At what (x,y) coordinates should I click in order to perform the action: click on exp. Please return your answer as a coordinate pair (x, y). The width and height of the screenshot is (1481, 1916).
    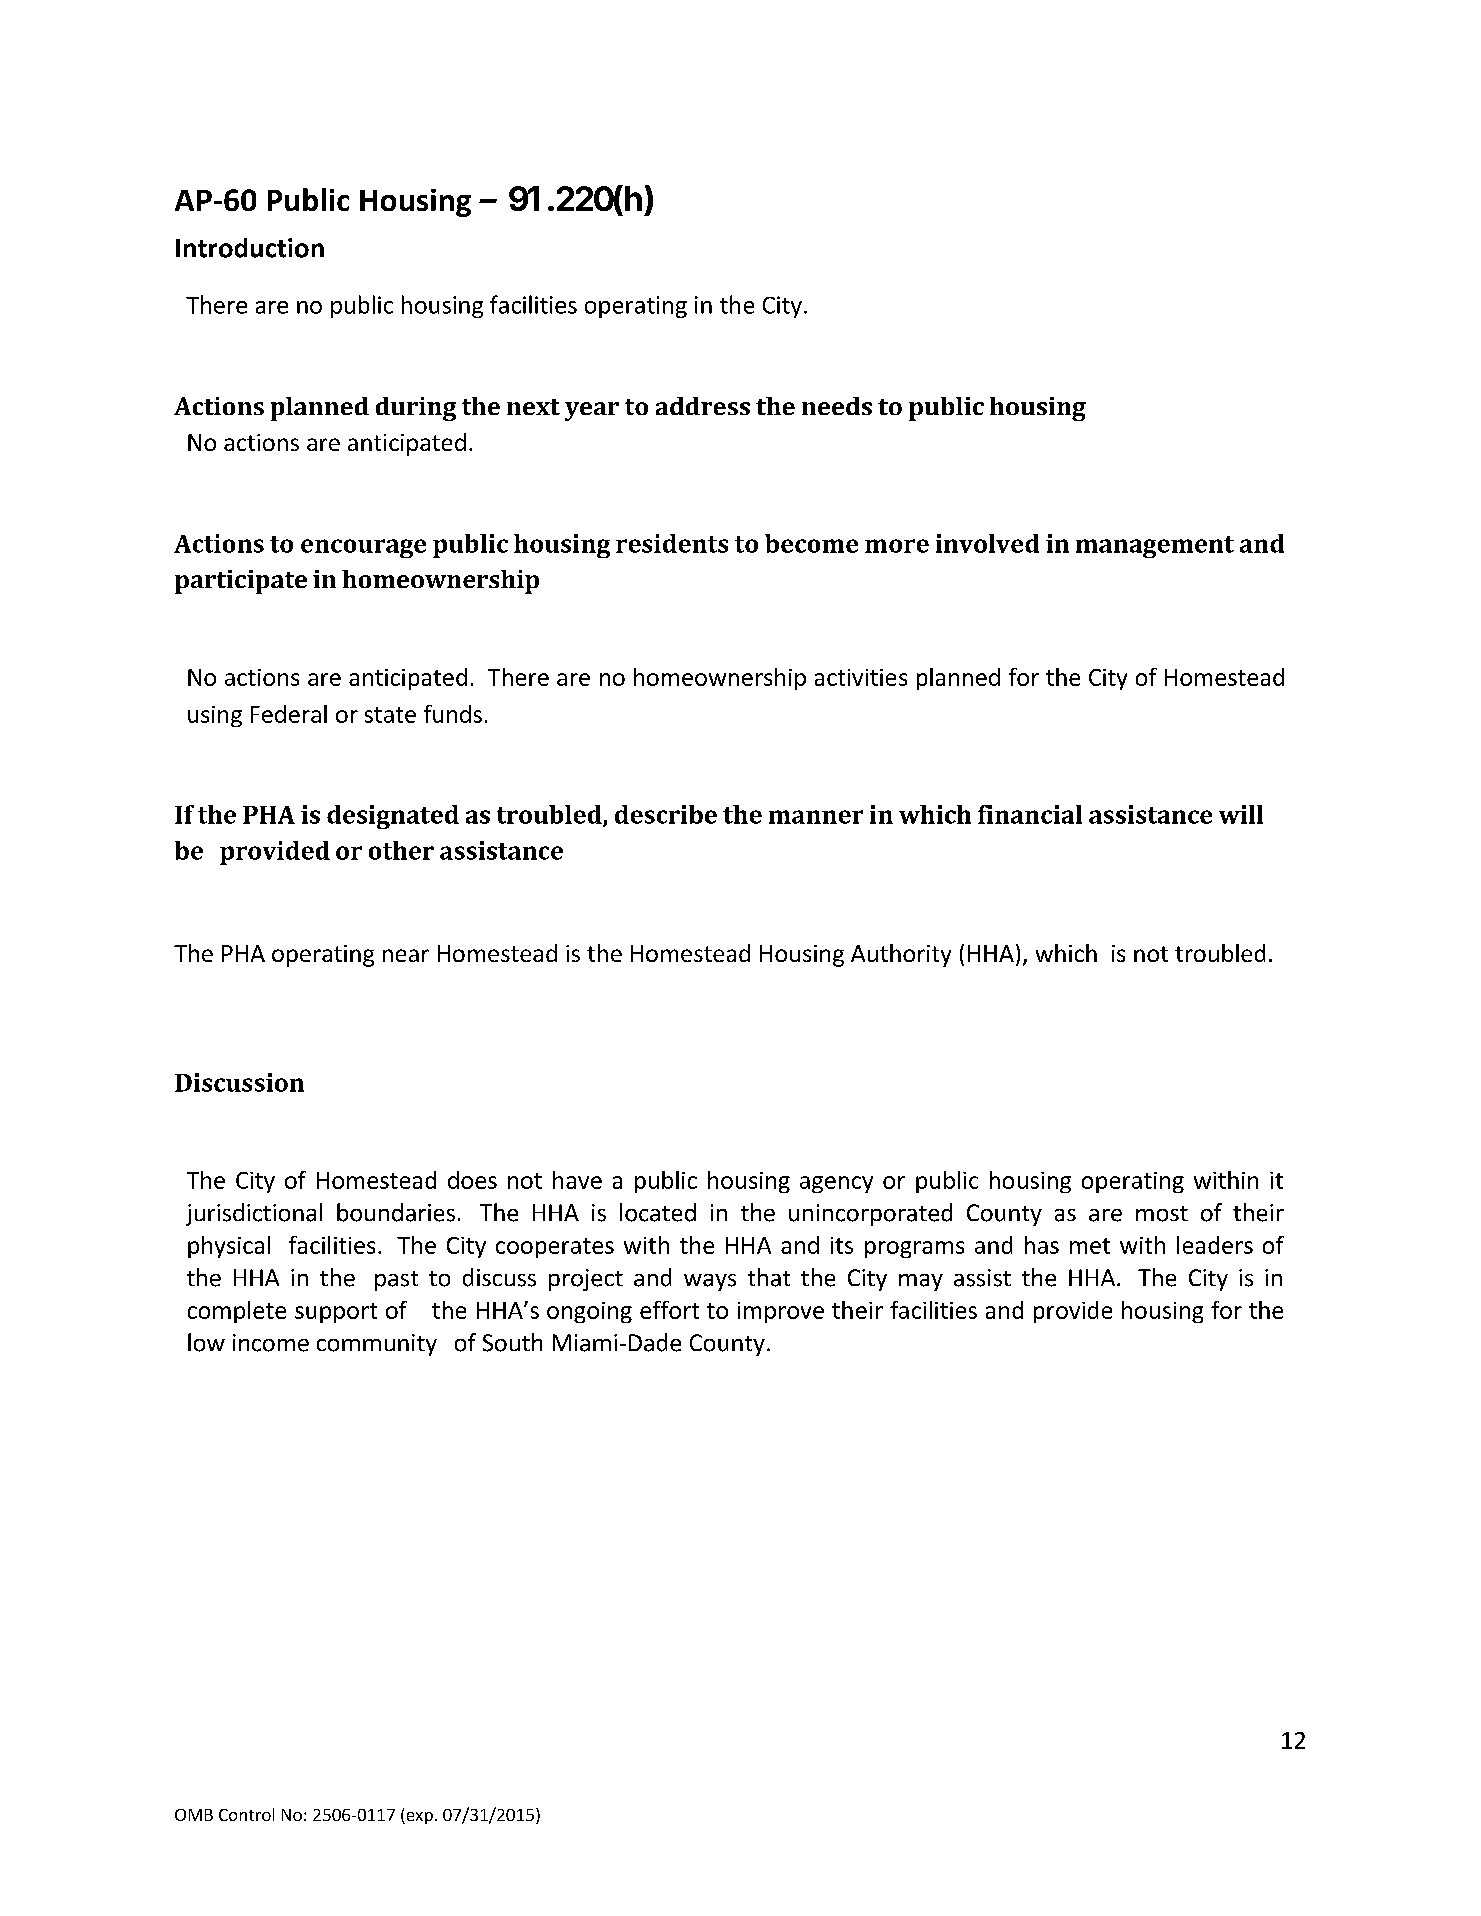
    Looking at the image, I should click on (418, 1818).
